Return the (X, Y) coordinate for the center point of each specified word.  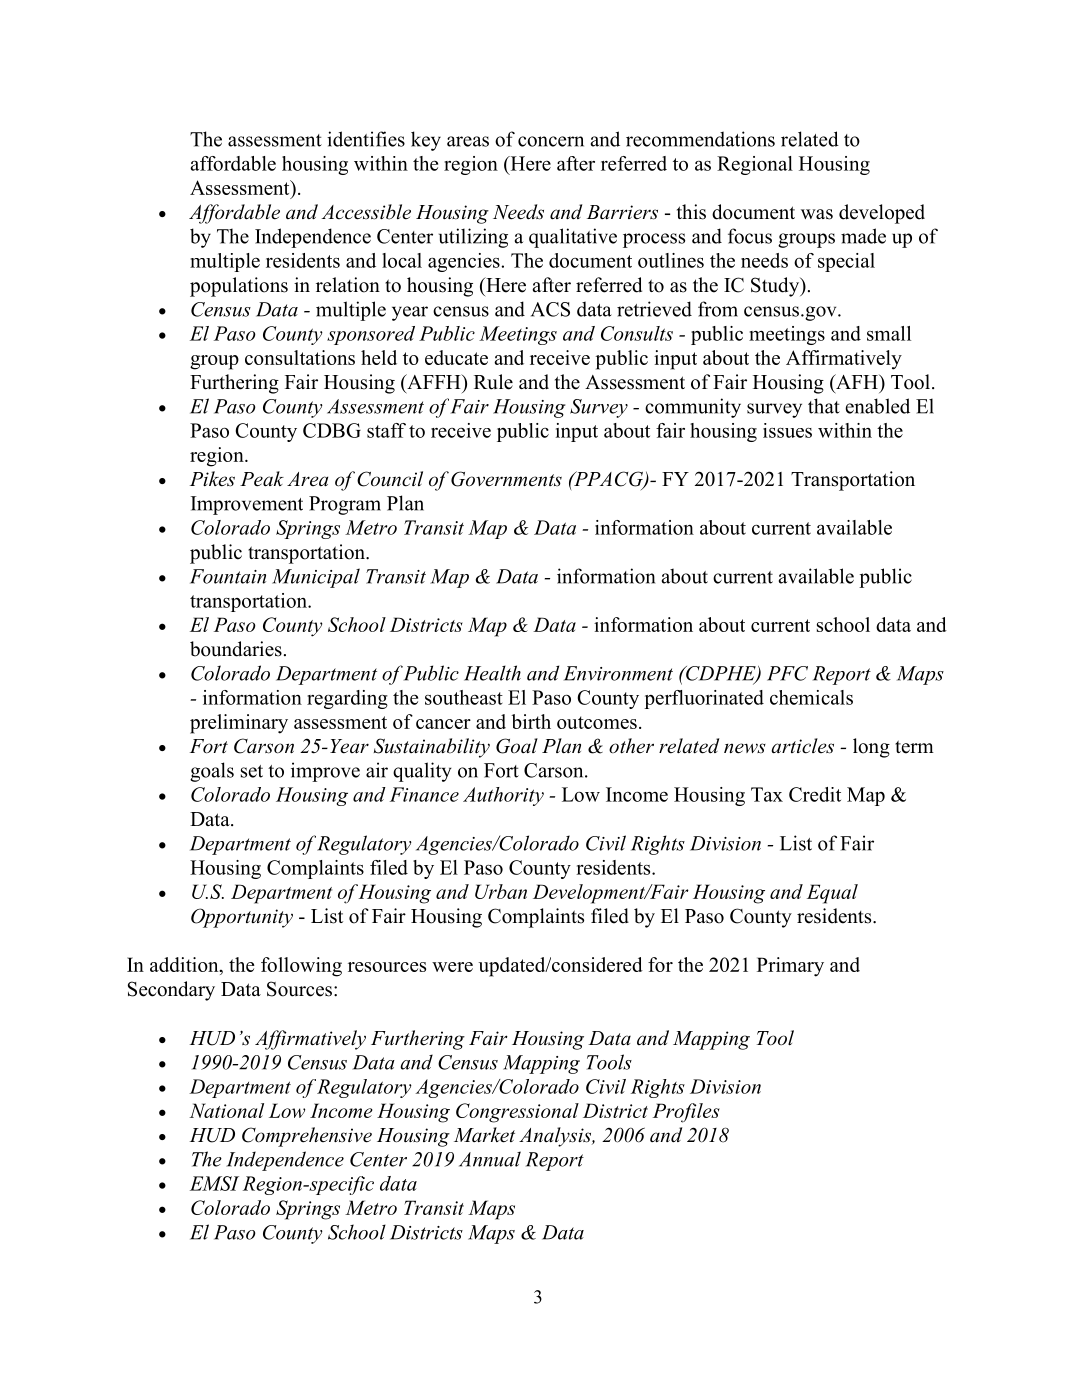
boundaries (236, 649)
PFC (787, 673)
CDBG (332, 430)
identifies (366, 139)
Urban (501, 891)
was (817, 214)
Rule (493, 382)
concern (551, 141)
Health (492, 673)
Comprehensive (307, 1137)
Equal (832, 894)
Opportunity (242, 918)
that (824, 406)
